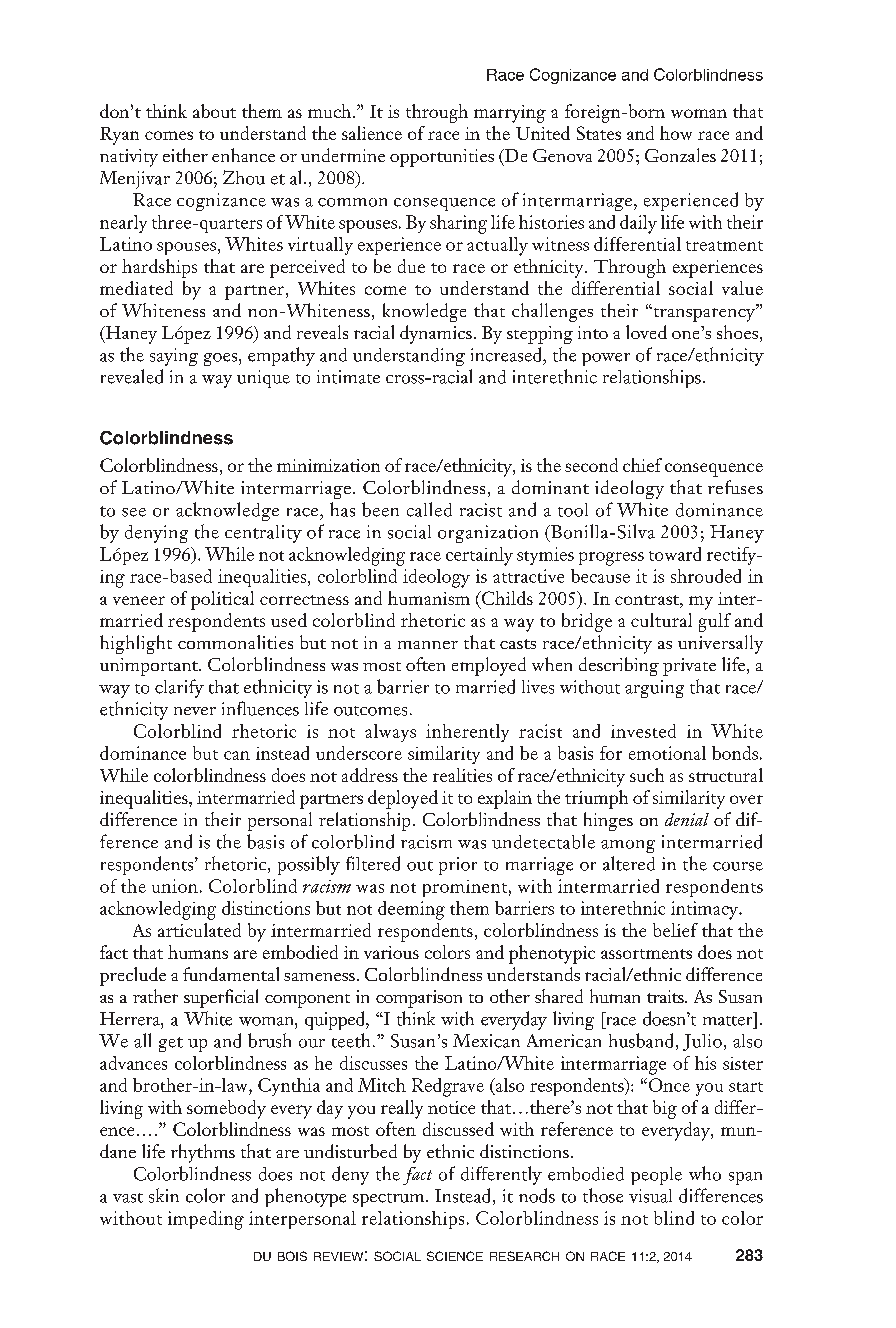 The image size is (896, 1328). I want to click on Gonzales, so click(680, 155).
